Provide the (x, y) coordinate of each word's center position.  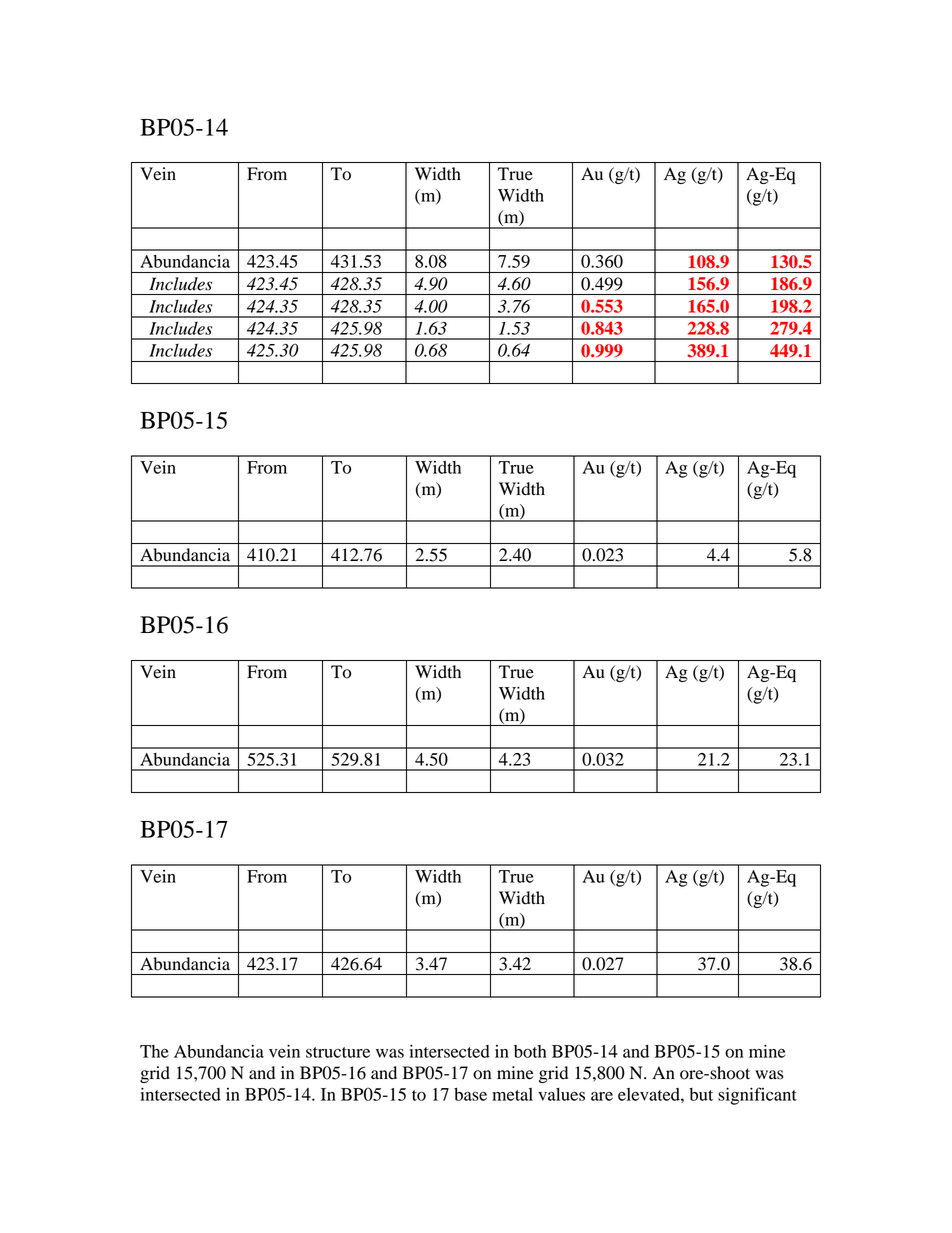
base (470, 1094)
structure (338, 1052)
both (530, 1051)
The (154, 1051)
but (701, 1094)
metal (512, 1094)
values (561, 1094)
